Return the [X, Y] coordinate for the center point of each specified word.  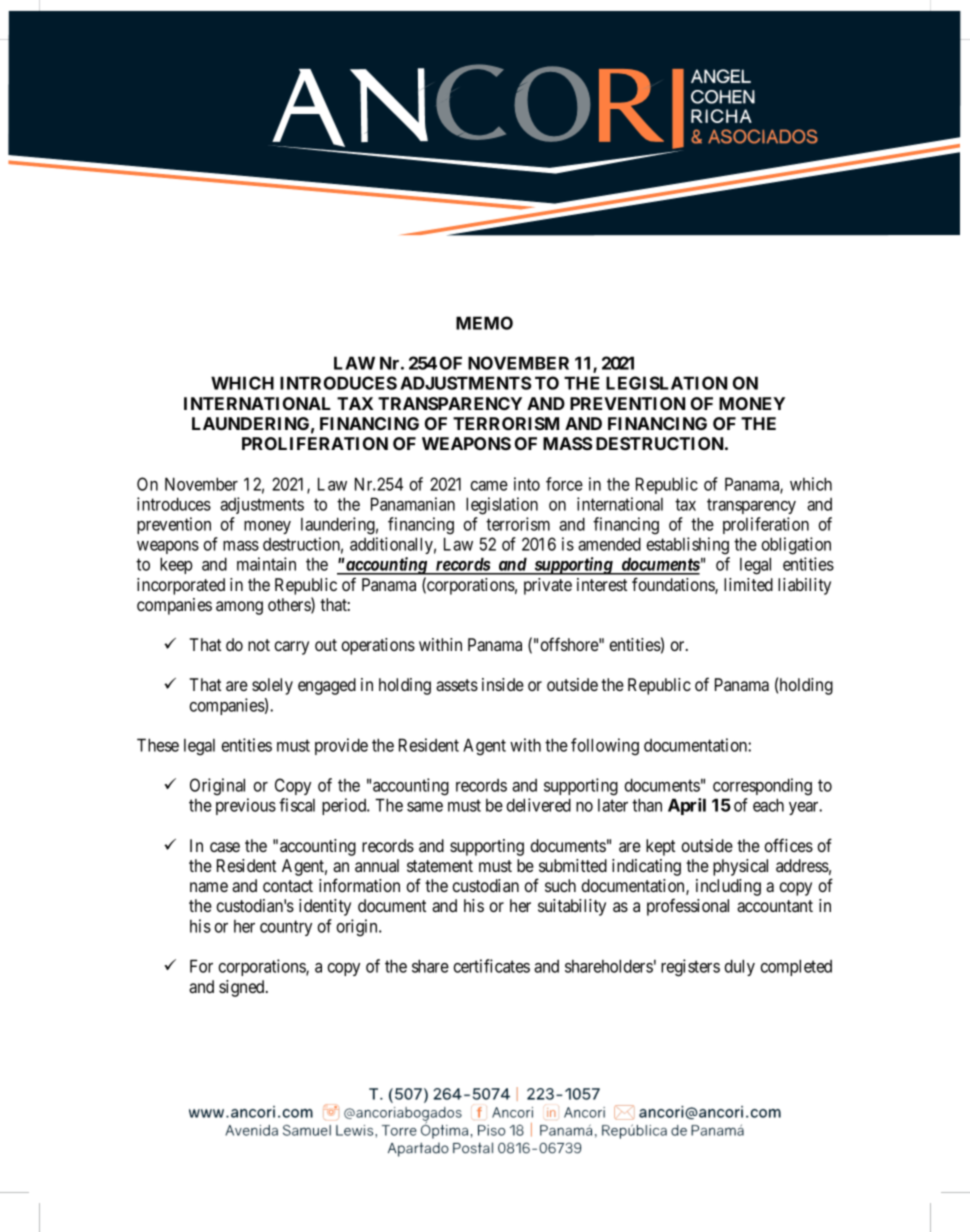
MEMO [484, 323]
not [259, 645]
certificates [492, 966]
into [527, 484]
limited [748, 584]
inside [503, 684]
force [564, 484]
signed [243, 988]
